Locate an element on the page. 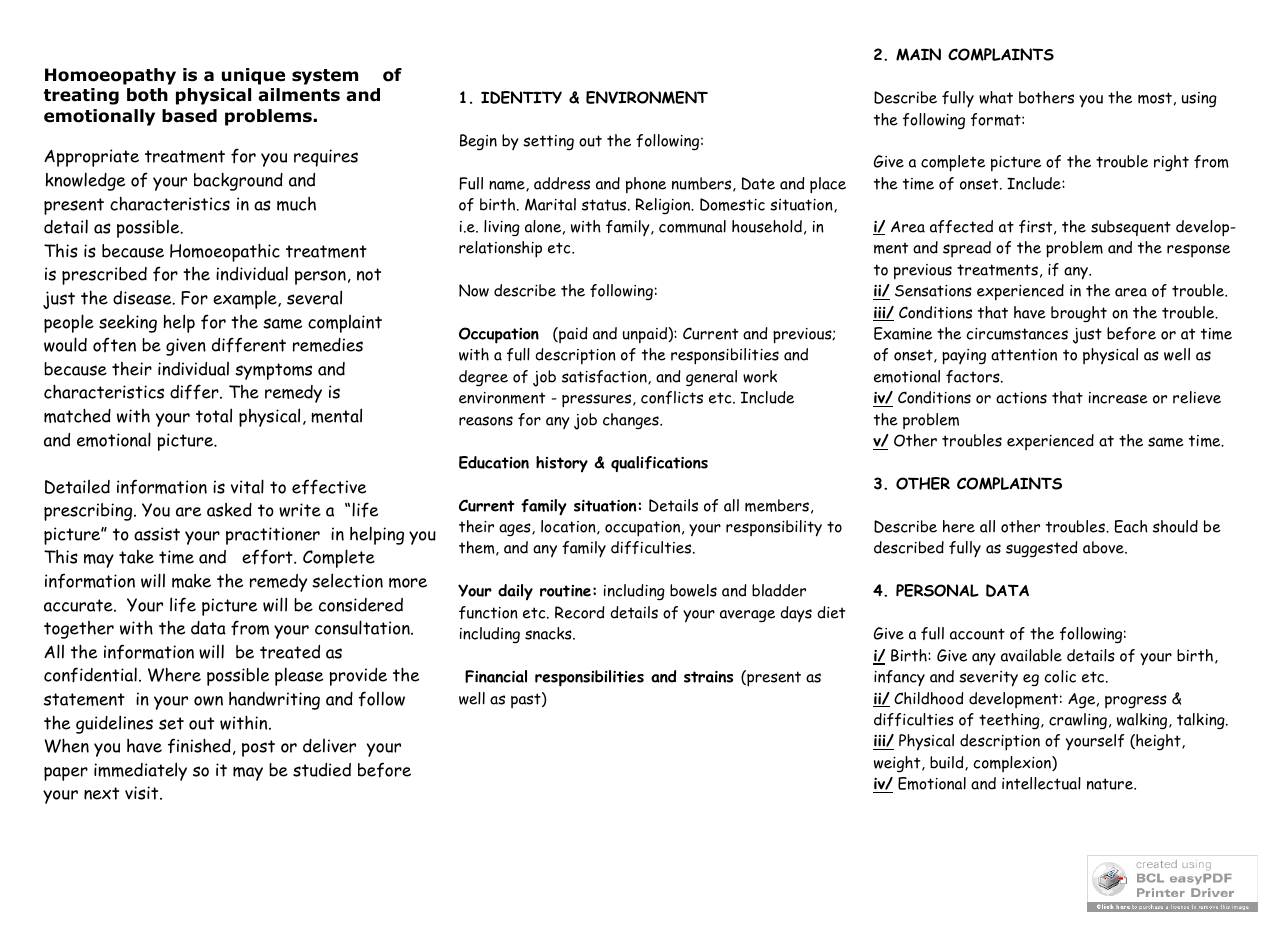 The image size is (1288, 942). unique is located at coordinates (253, 76).
